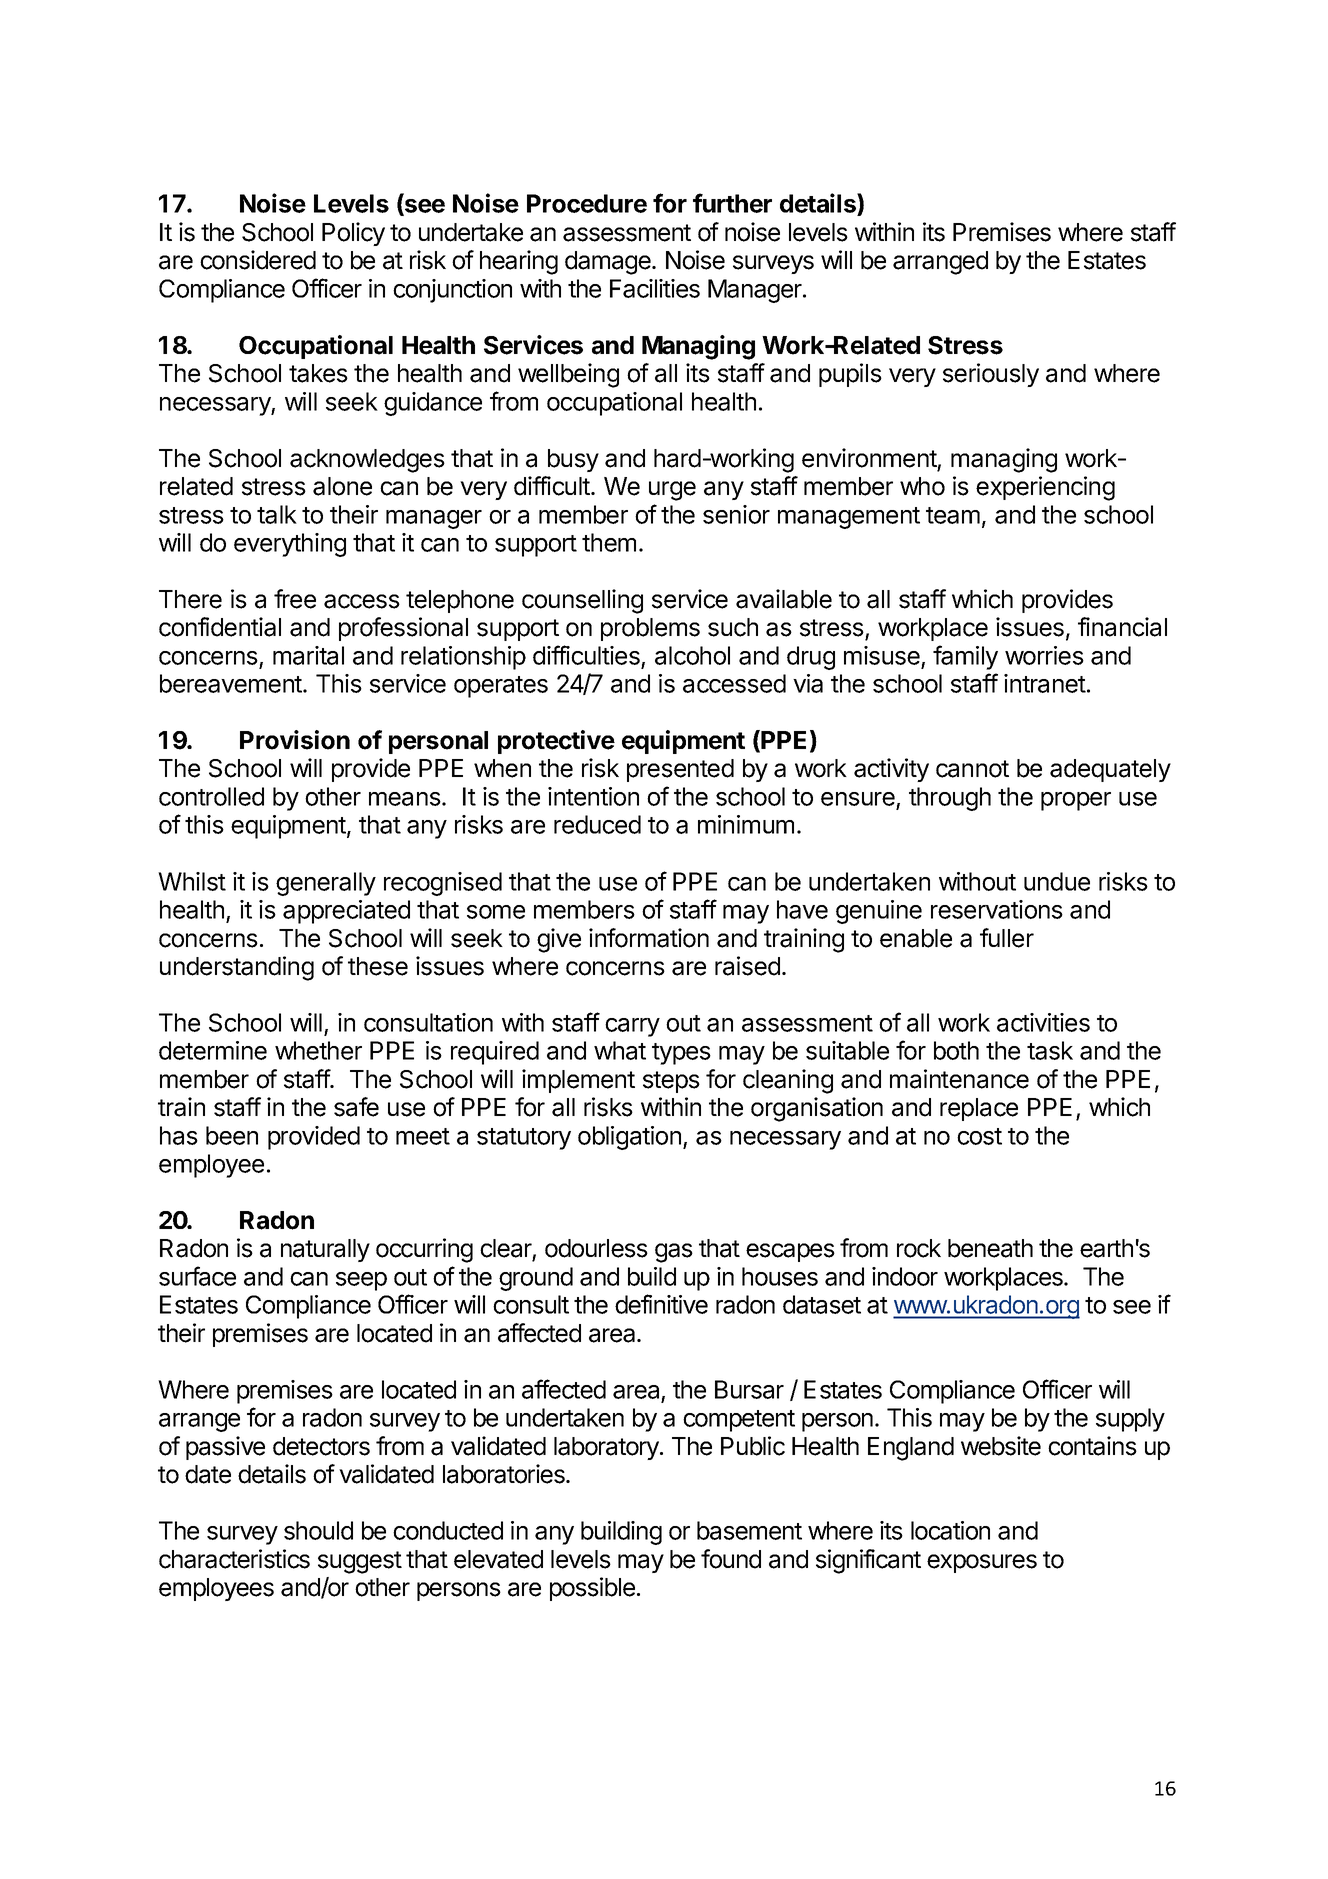  What do you see at coordinates (325, 1250) in the page?
I see `naturally` at bounding box center [325, 1250].
